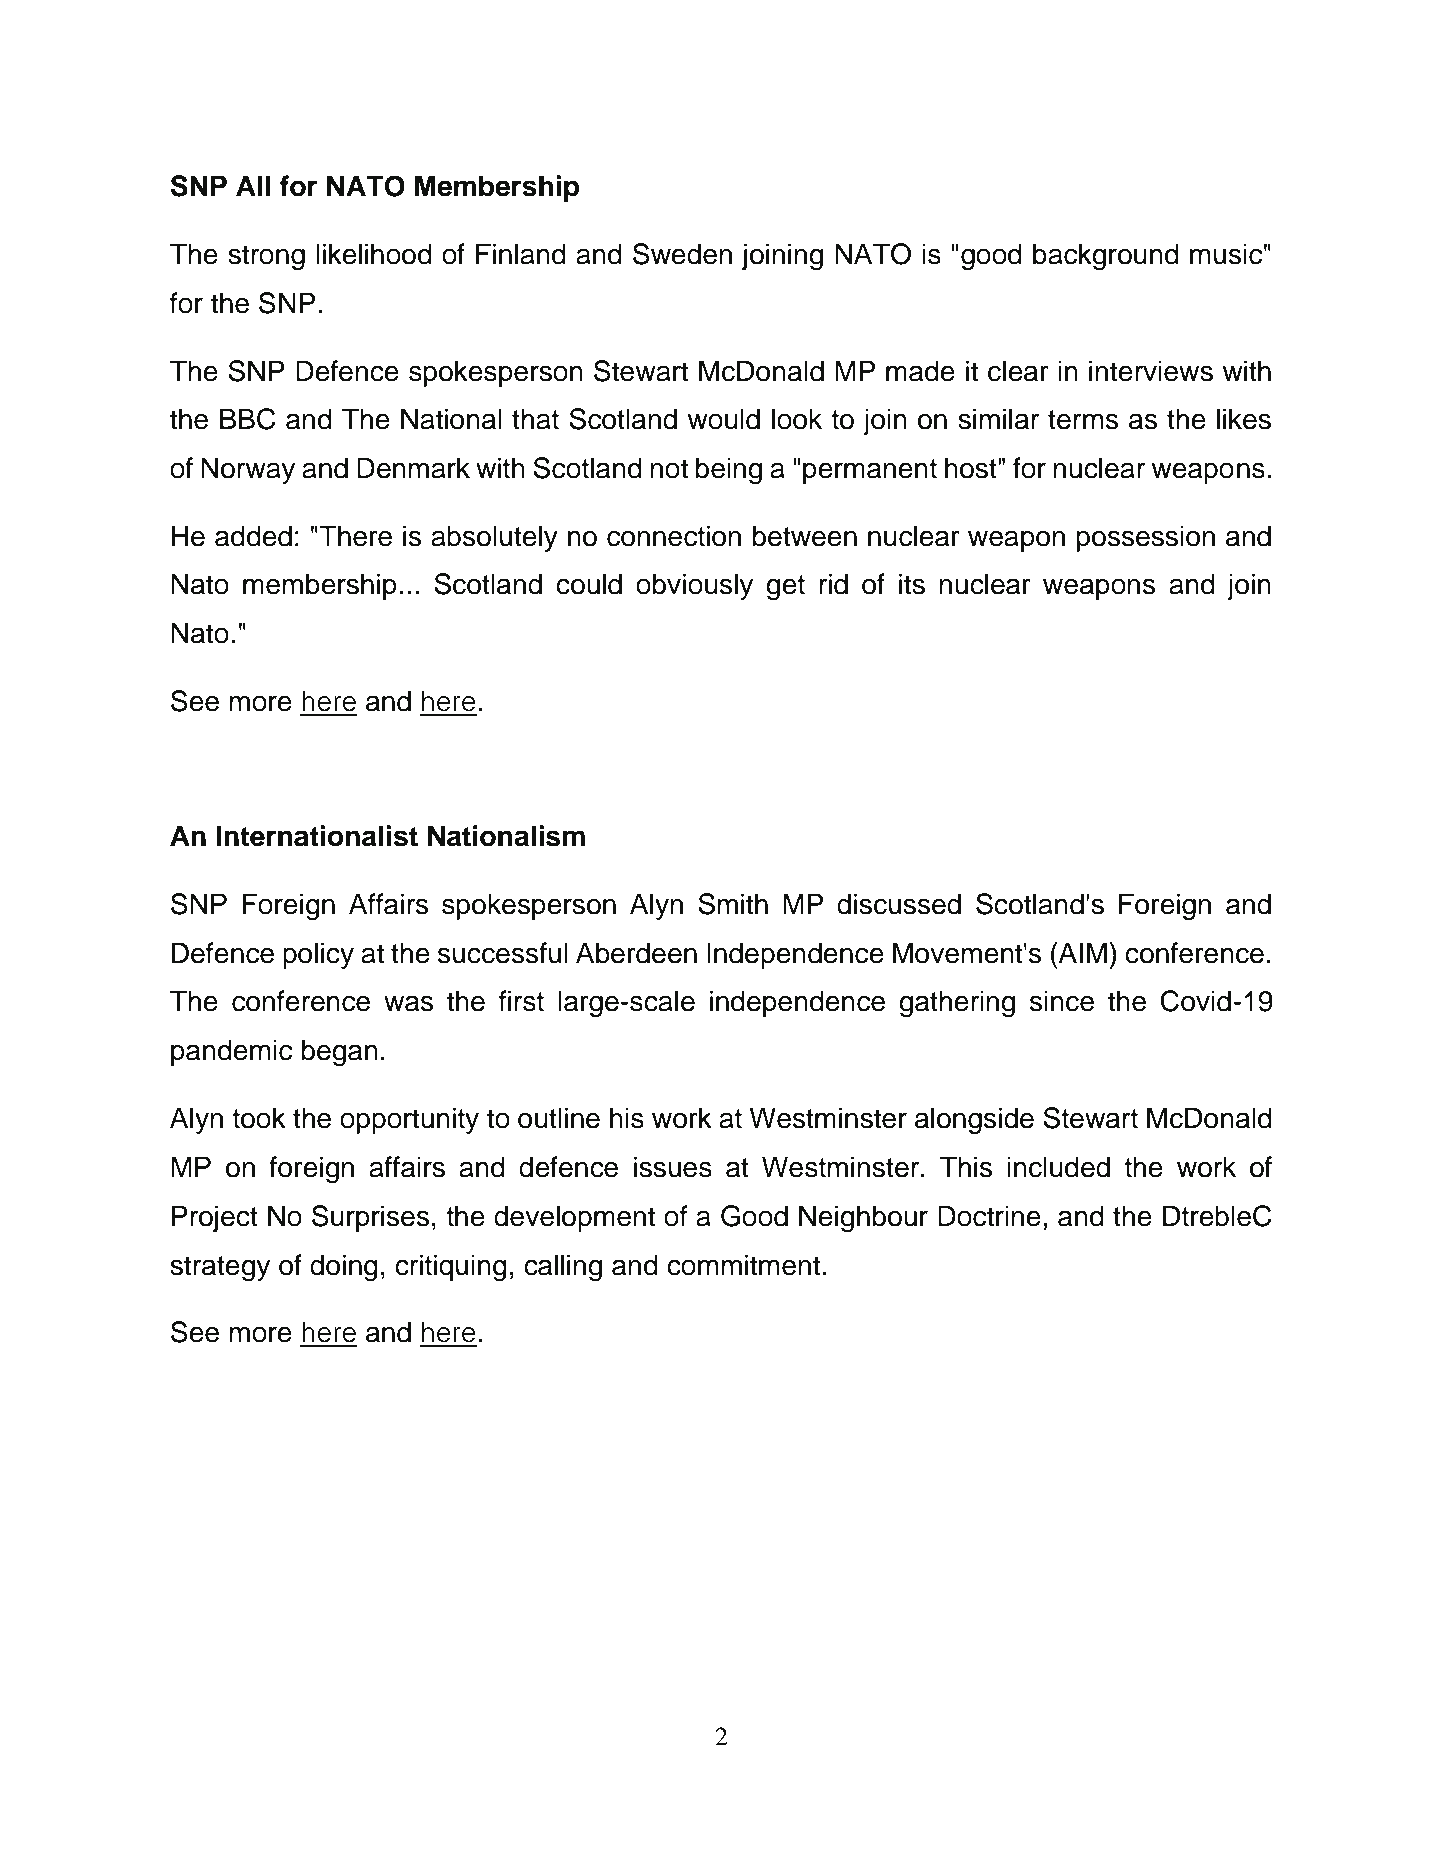  I want to click on Surprises, so click(371, 1218).
